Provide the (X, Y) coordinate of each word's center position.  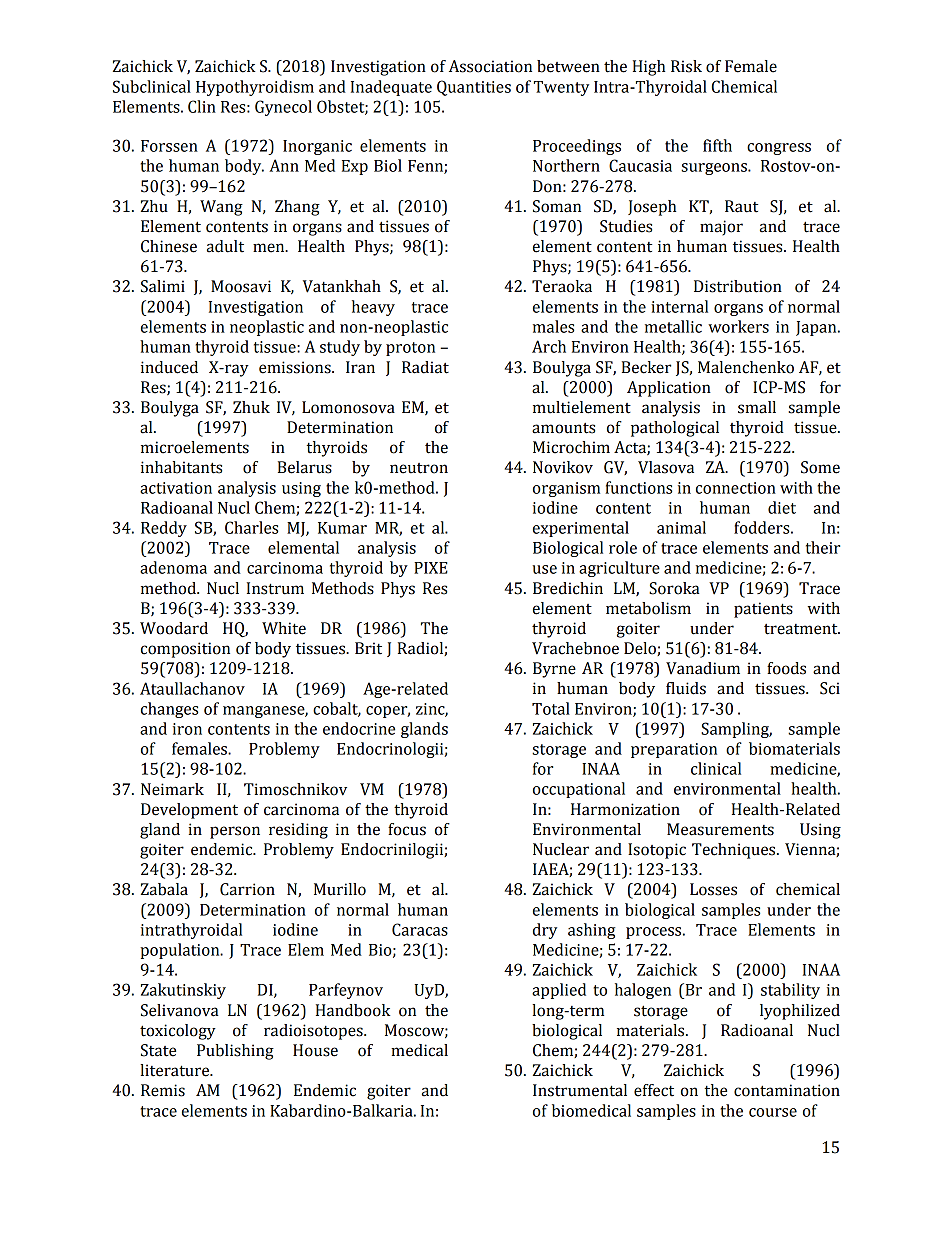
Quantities (474, 88)
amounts (563, 428)
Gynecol (283, 108)
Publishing (235, 1052)
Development (189, 811)
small (757, 407)
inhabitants (181, 467)
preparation (674, 750)
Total (551, 708)
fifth (717, 145)
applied (559, 991)
